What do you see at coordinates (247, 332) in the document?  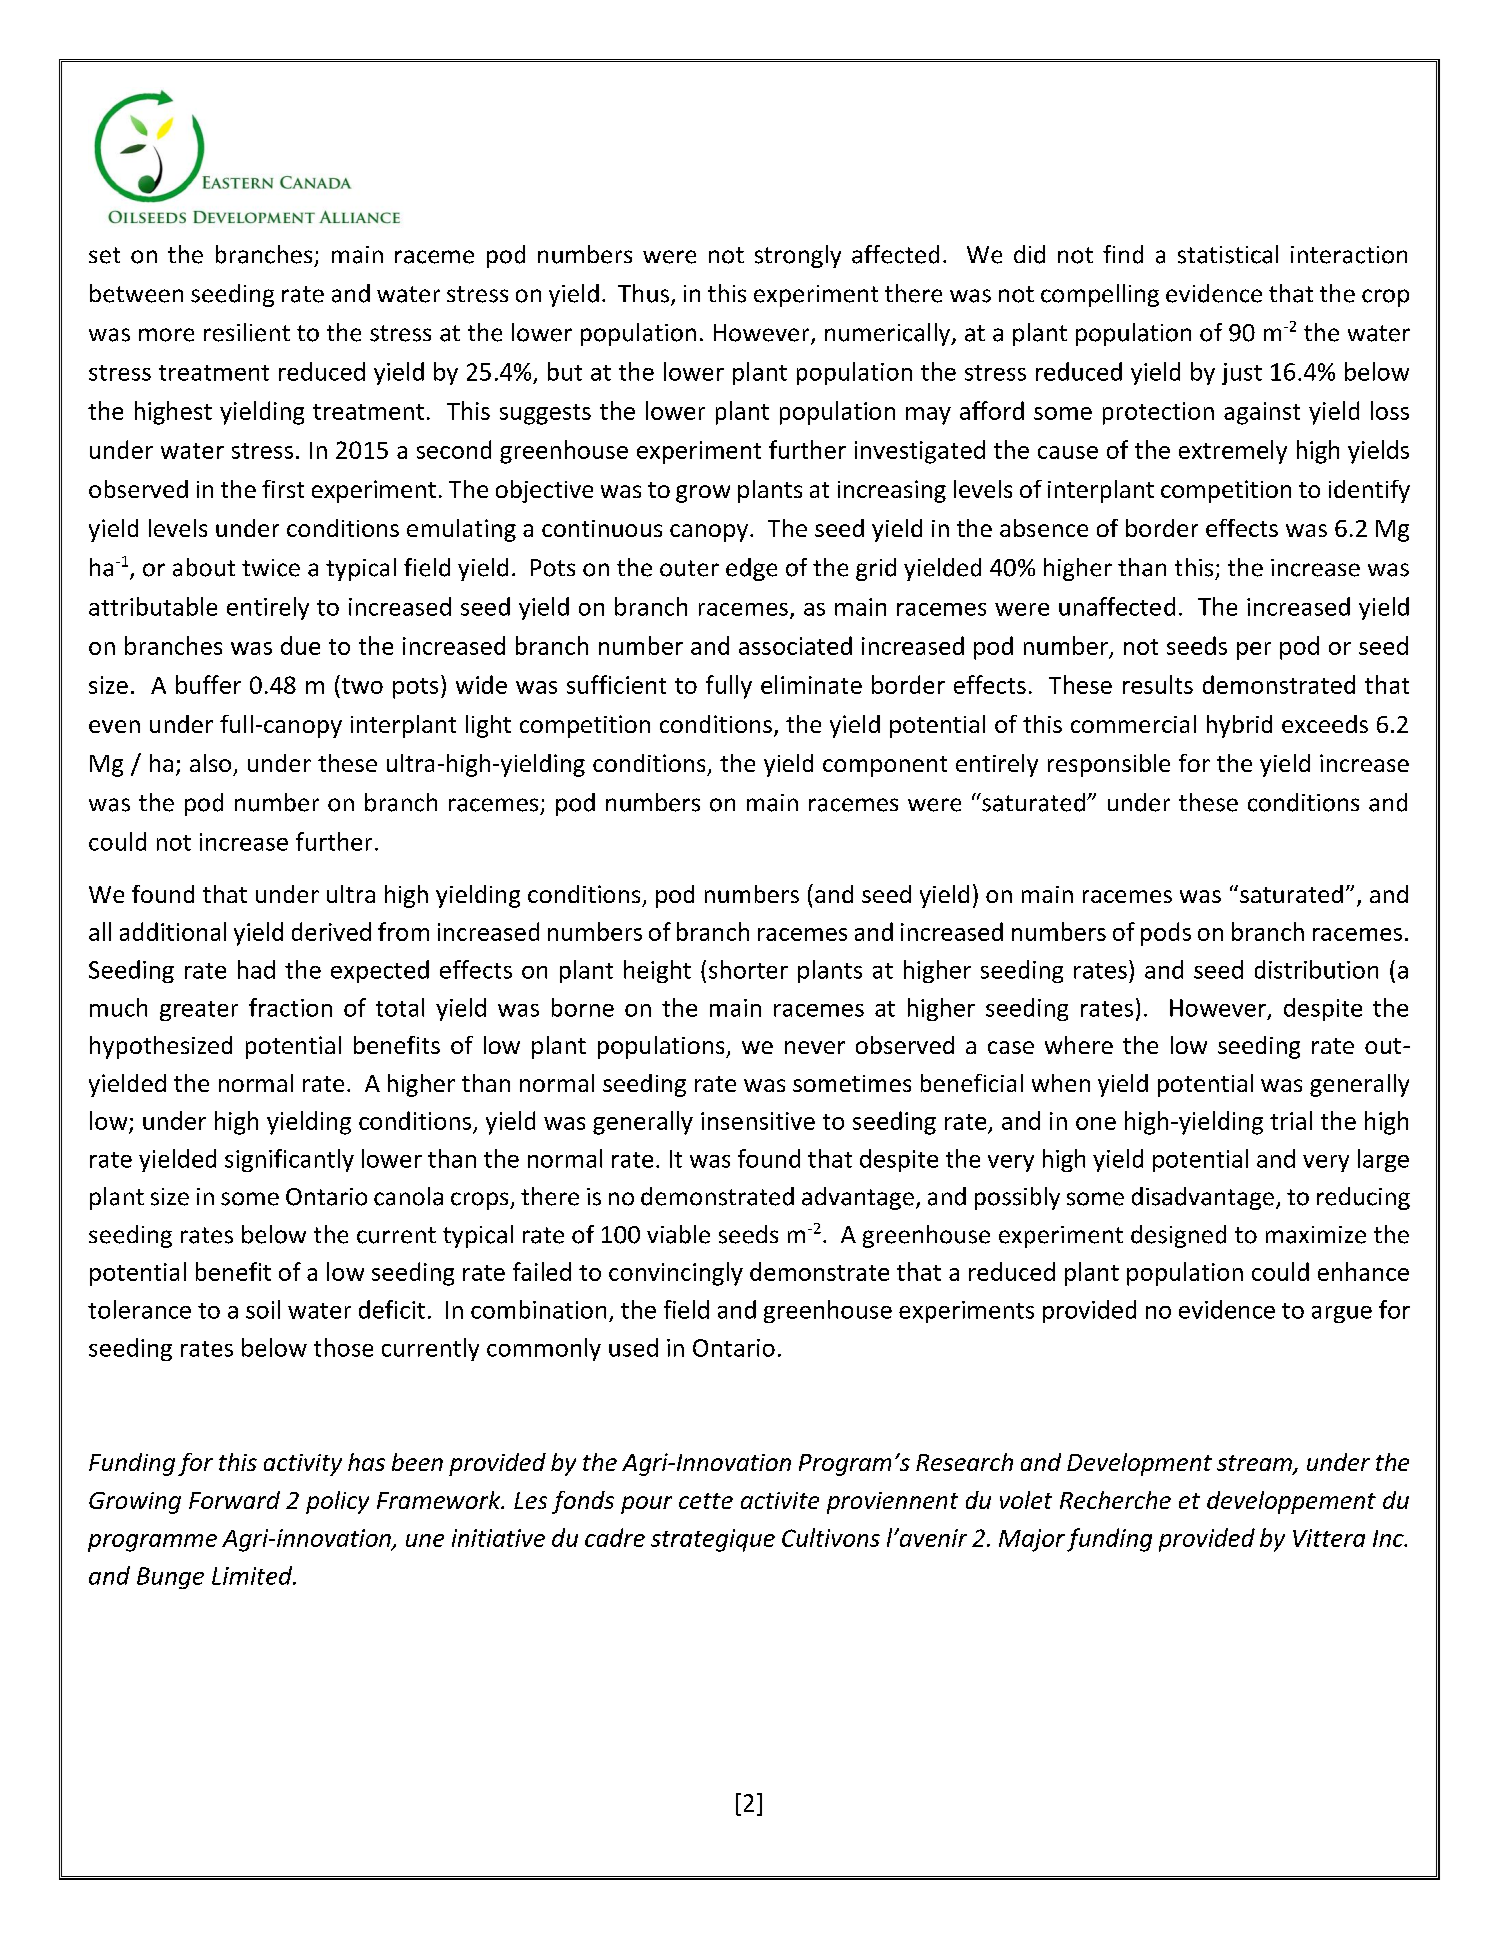 I see `resilient` at bounding box center [247, 332].
